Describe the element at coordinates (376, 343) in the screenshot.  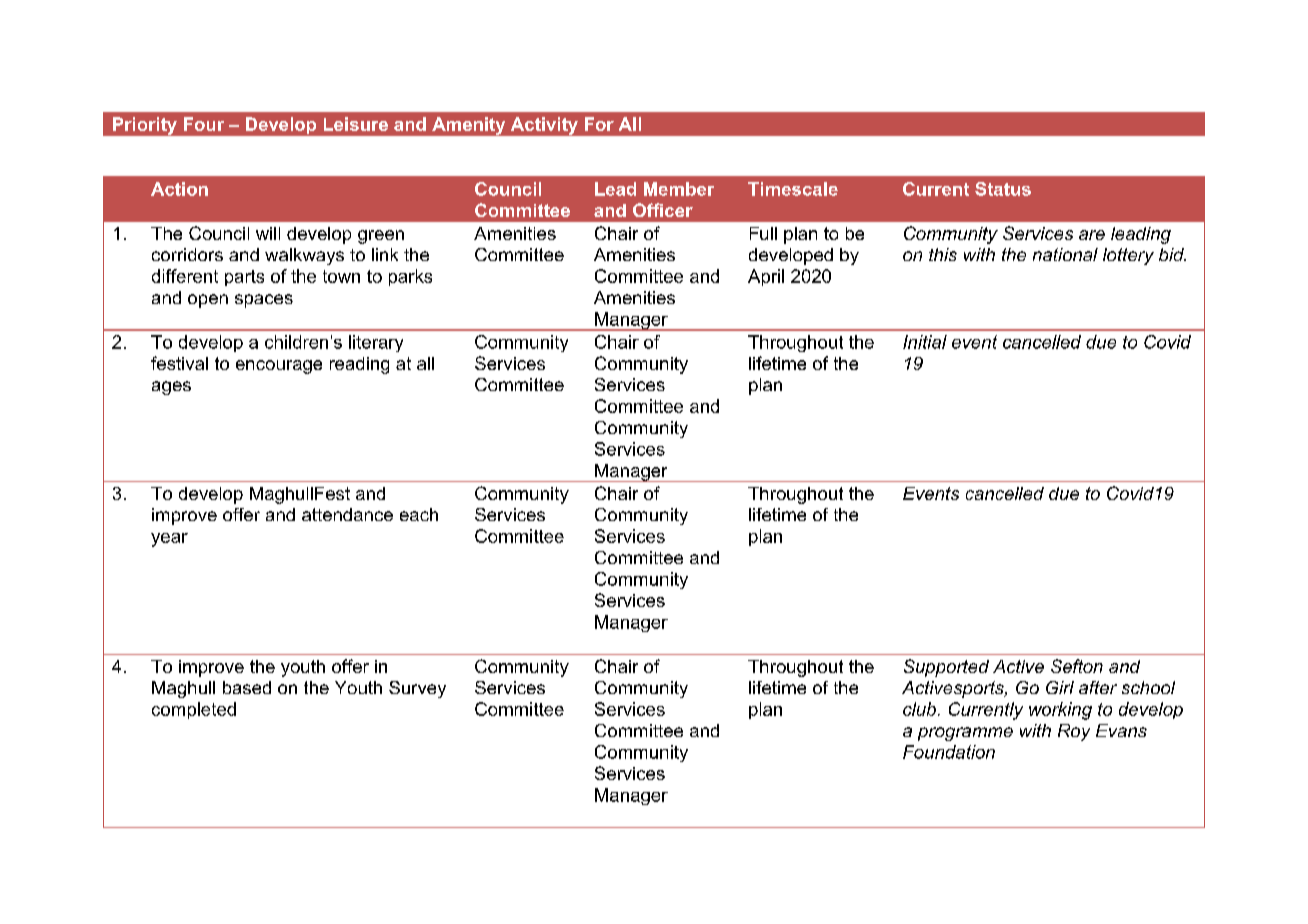
I see `literary` at that location.
